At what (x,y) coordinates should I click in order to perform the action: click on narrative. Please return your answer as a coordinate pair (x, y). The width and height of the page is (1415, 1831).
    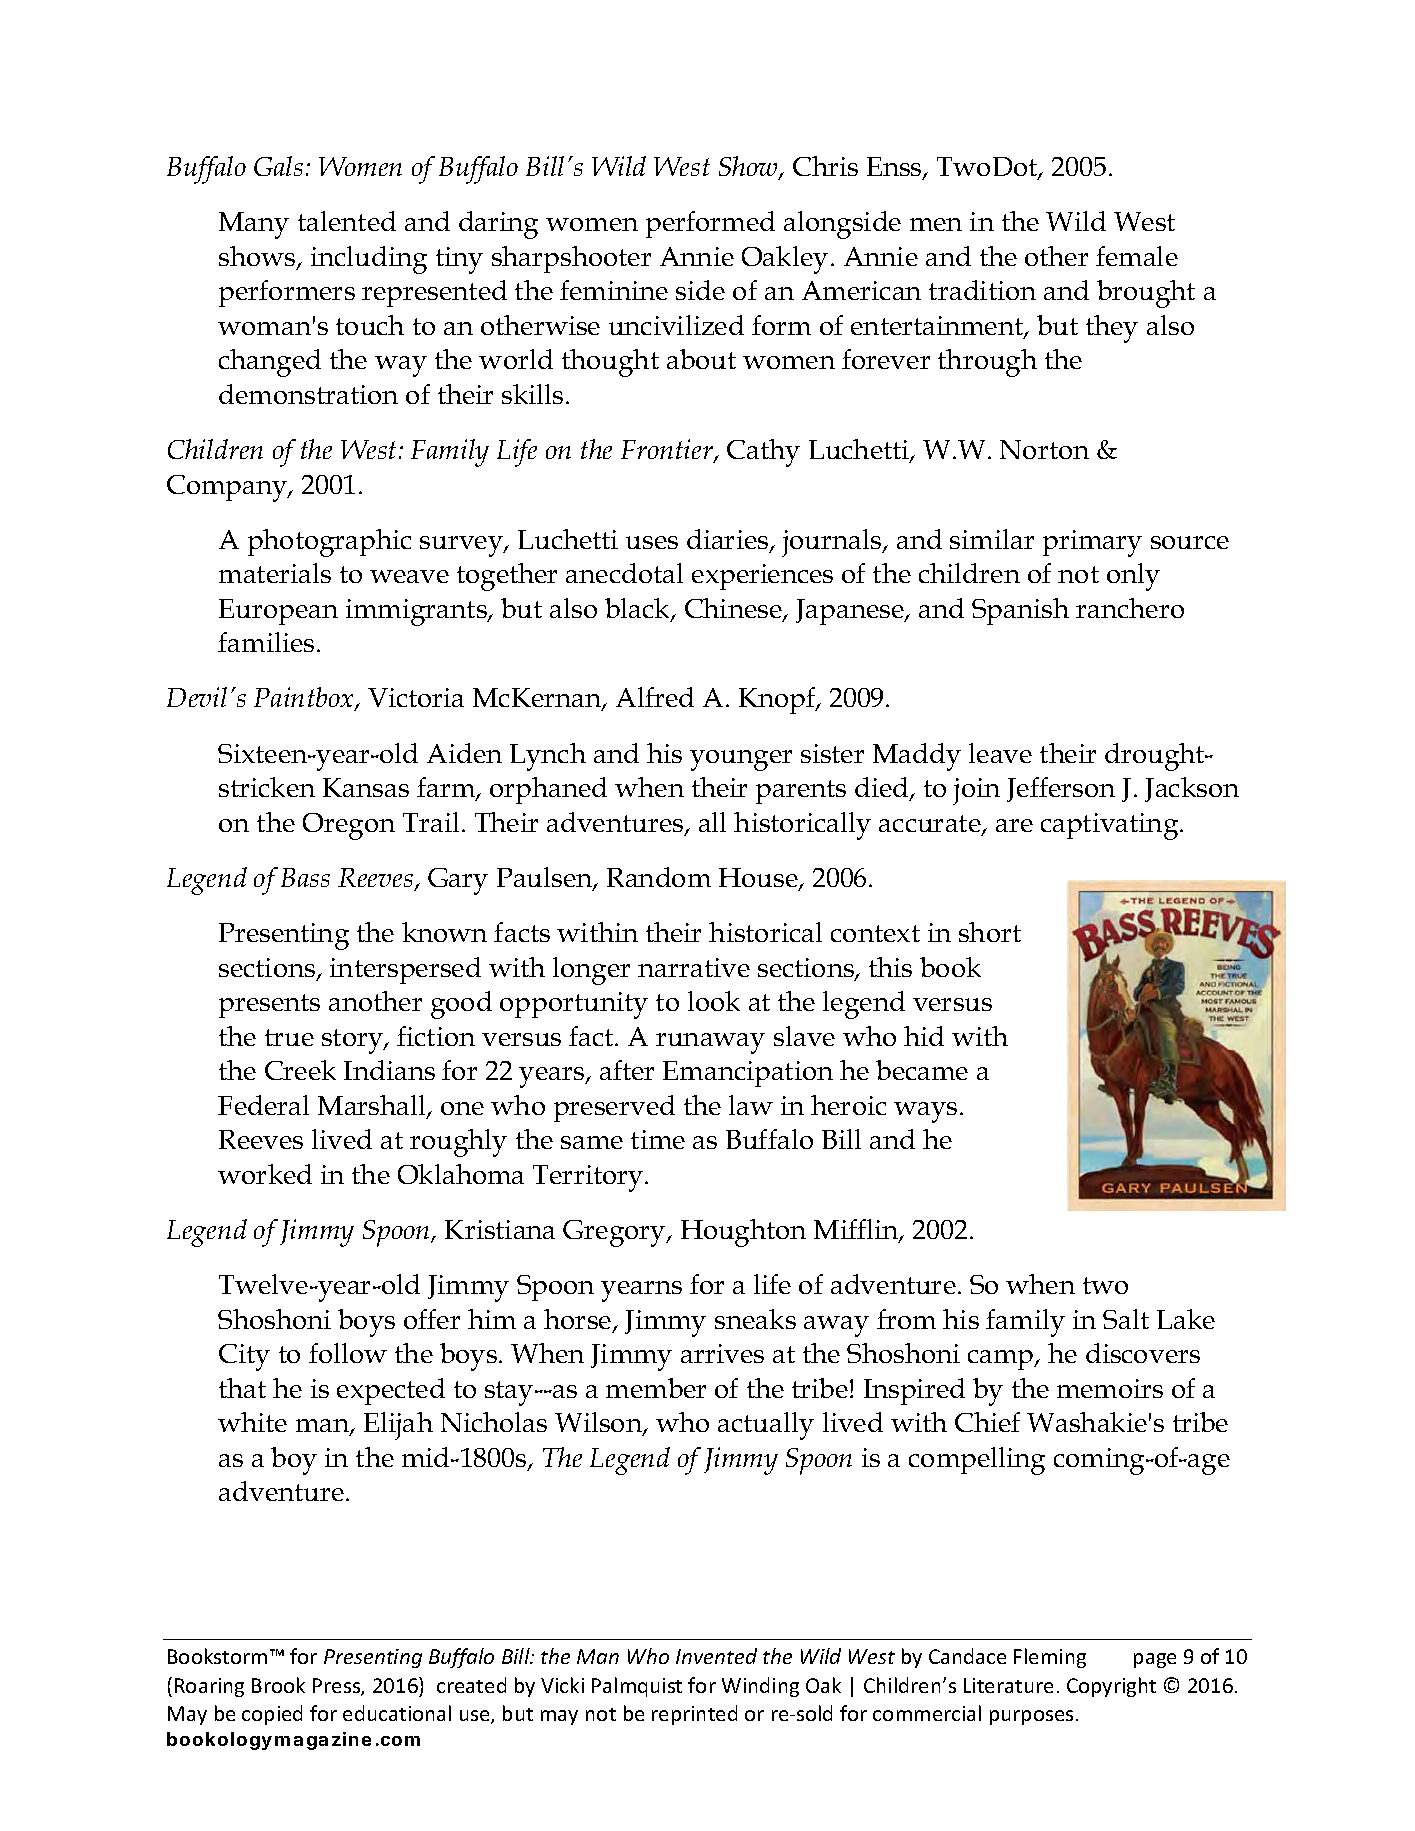
    Looking at the image, I should click on (694, 967).
